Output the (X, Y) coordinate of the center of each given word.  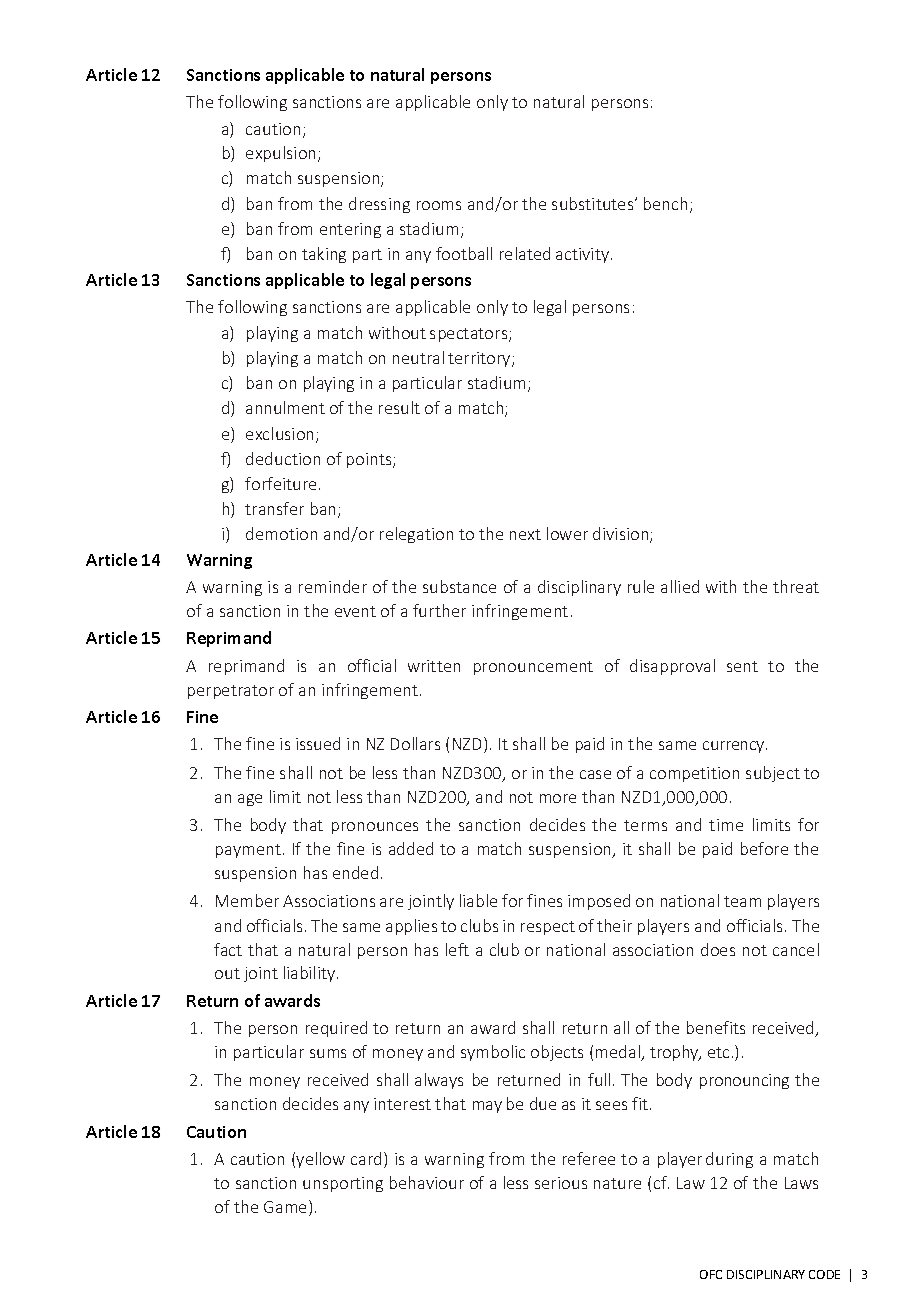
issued (318, 743)
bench (665, 203)
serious (561, 1183)
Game (287, 1208)
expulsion (282, 154)
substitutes (594, 203)
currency (735, 747)
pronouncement (533, 668)
